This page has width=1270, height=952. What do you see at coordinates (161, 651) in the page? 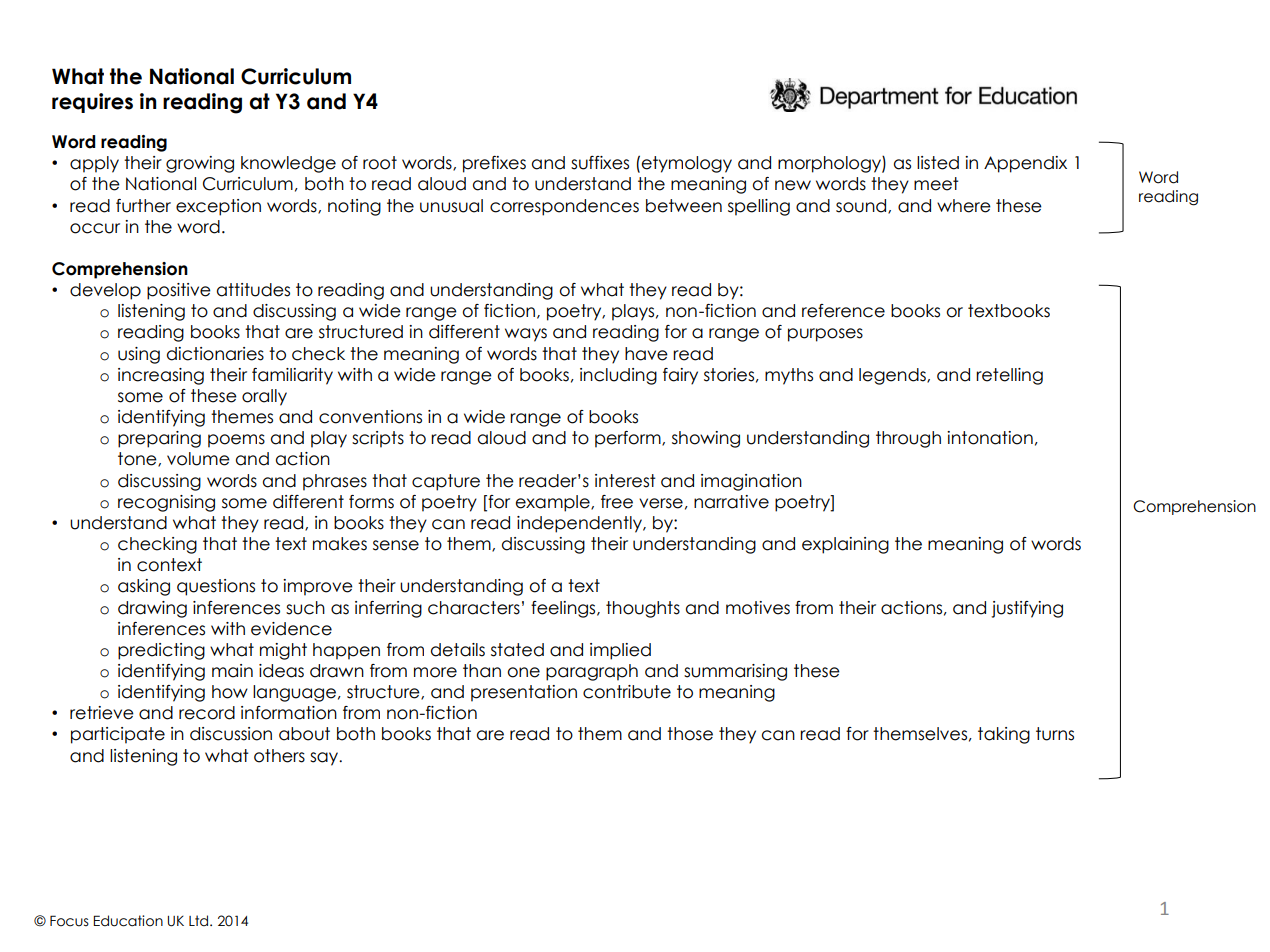
I see `predicting` at bounding box center [161, 651].
